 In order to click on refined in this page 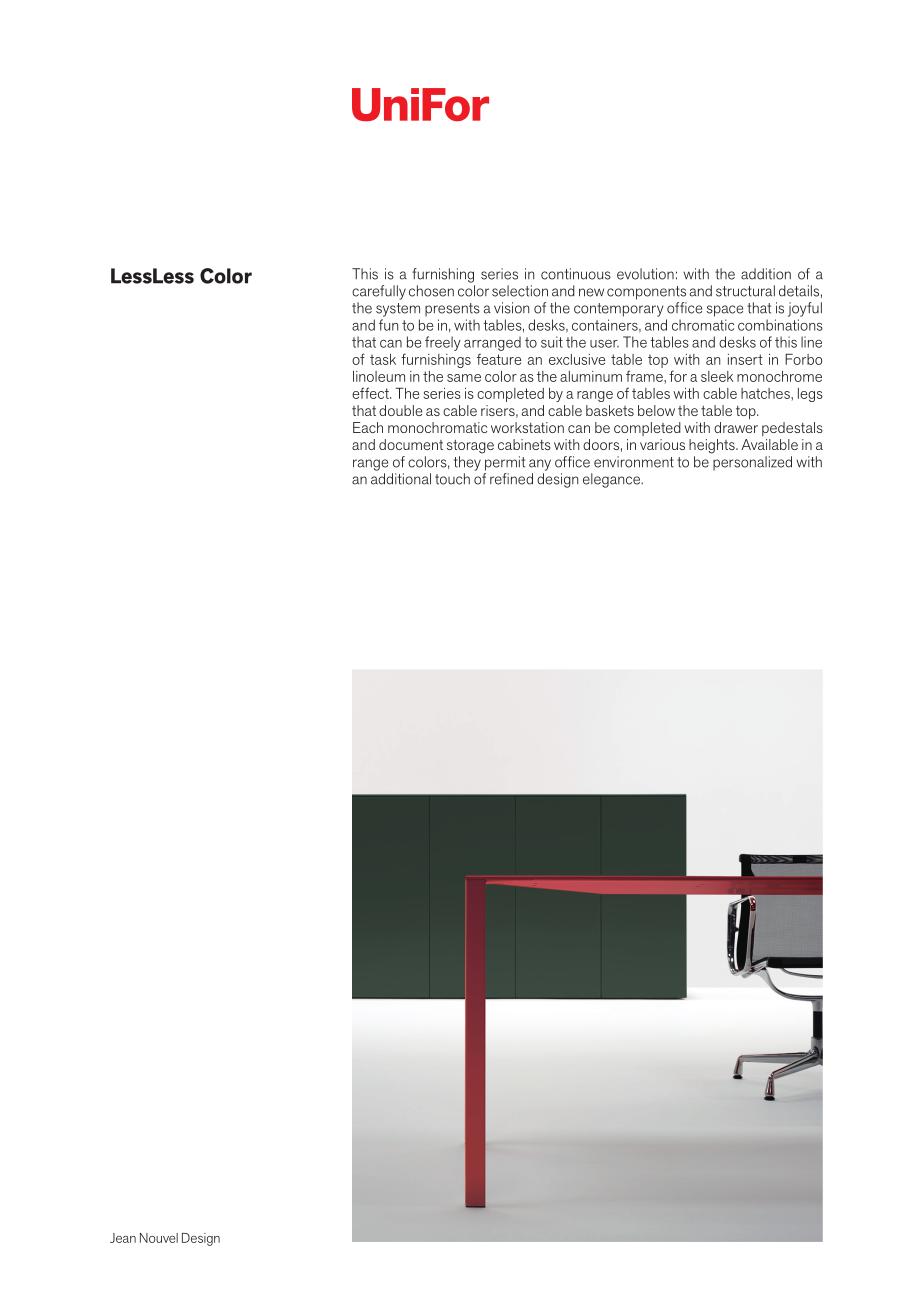, I will do `click(511, 479)`.
